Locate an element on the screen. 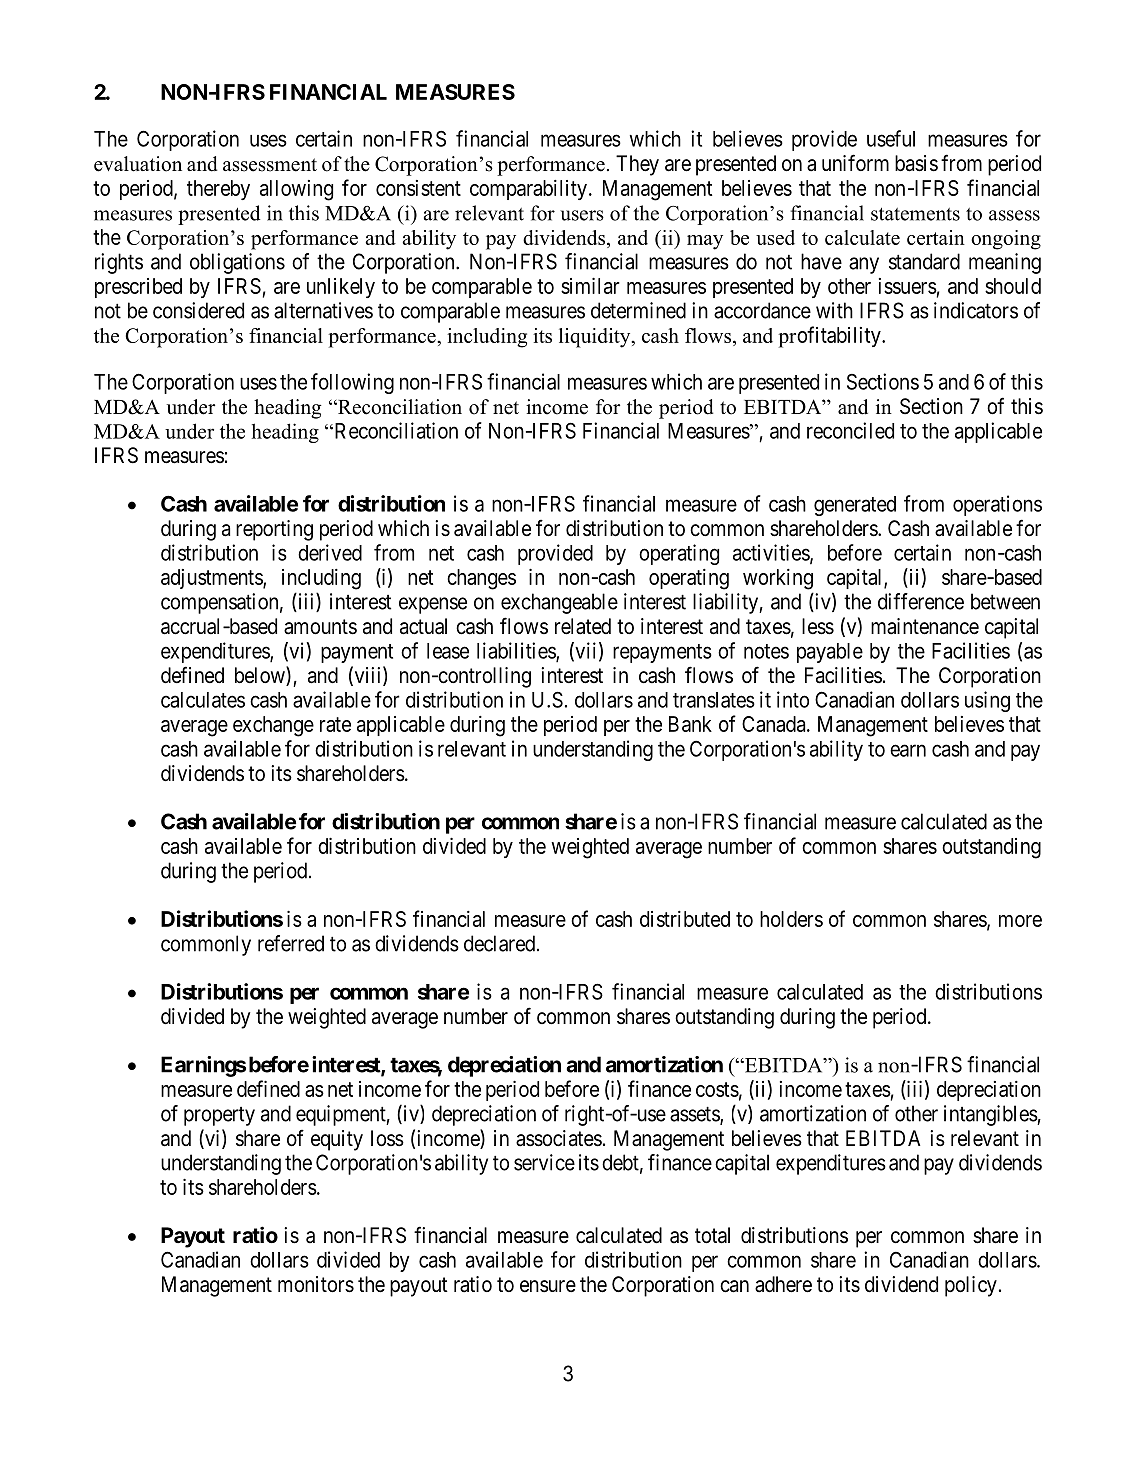 This screenshot has height=1468, width=1135. basis is located at coordinates (916, 163).
